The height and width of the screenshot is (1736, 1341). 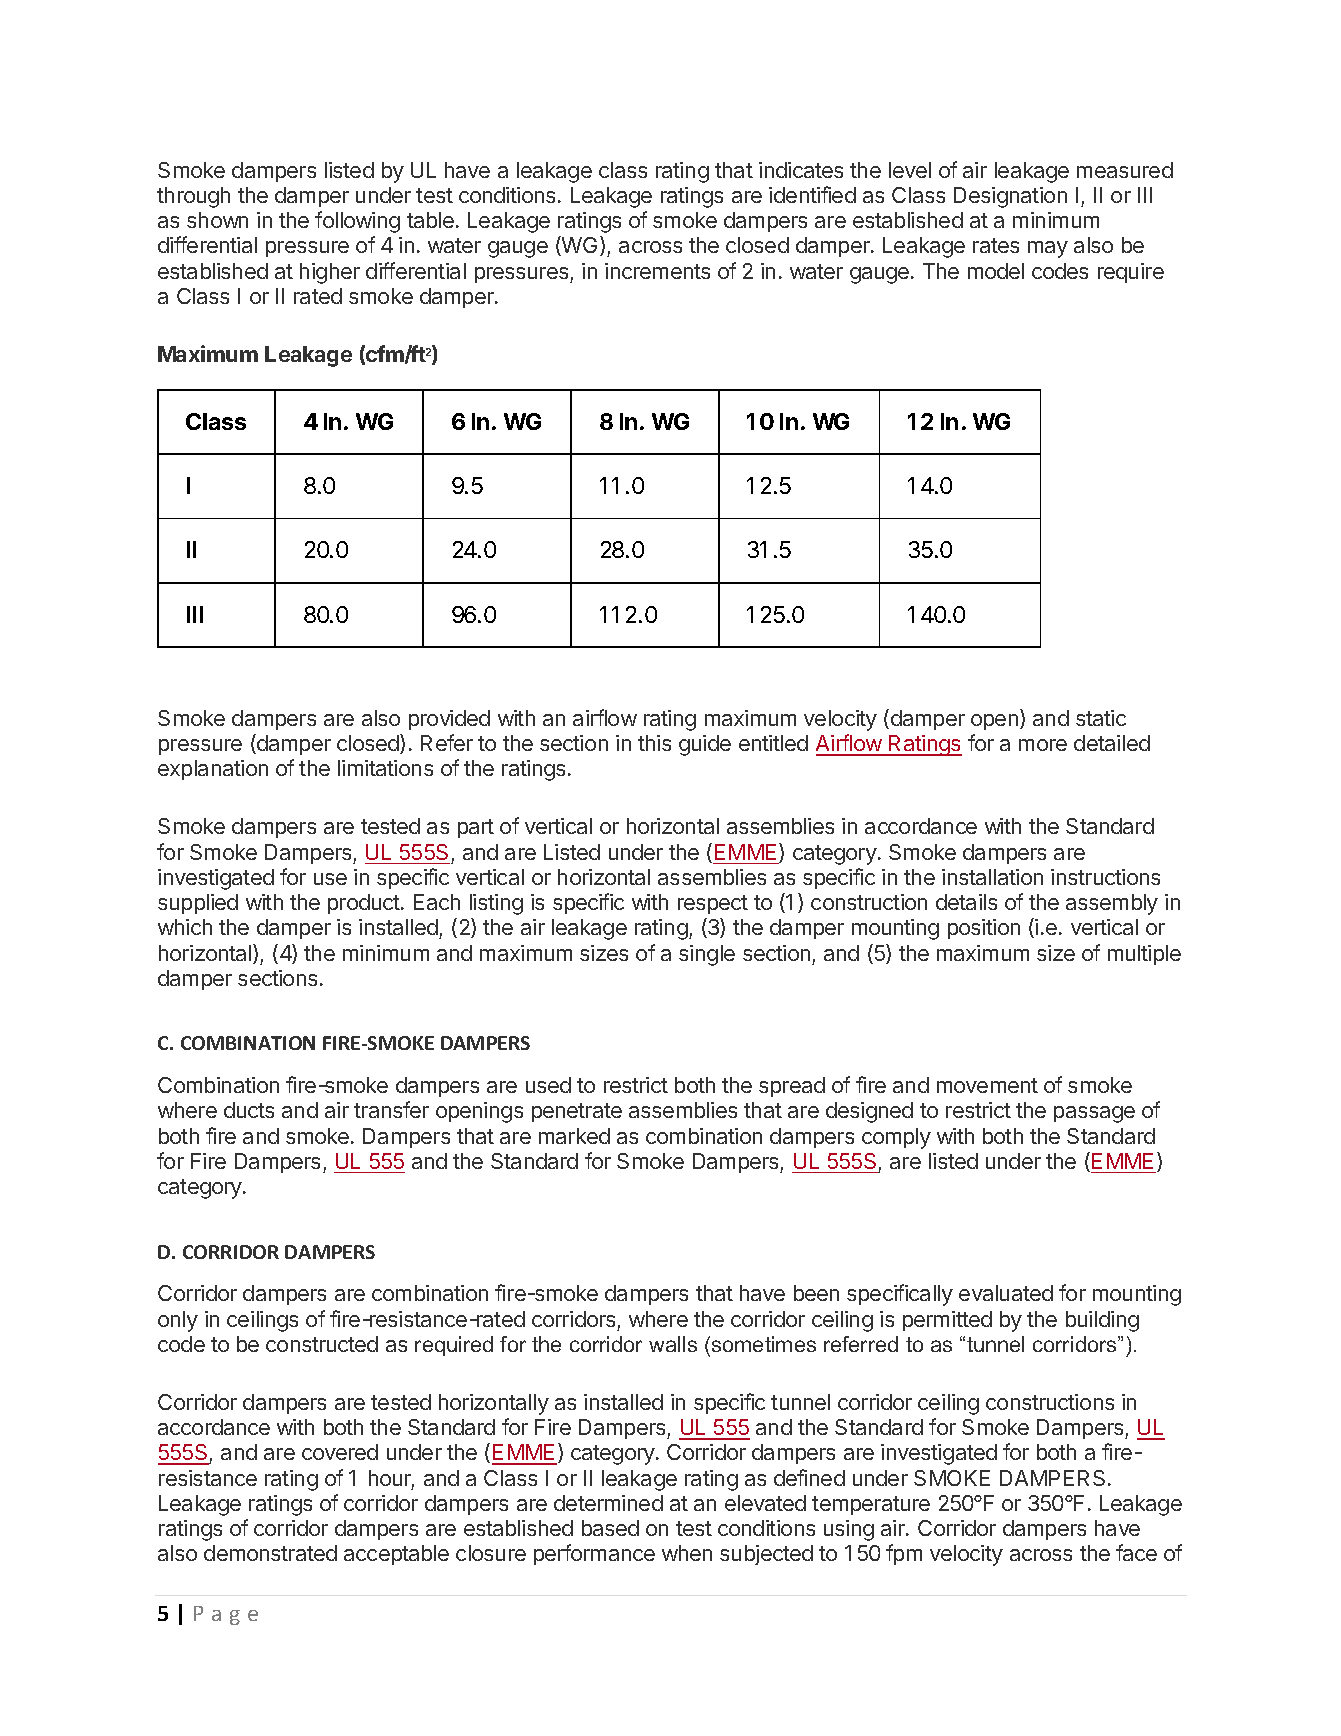 I want to click on increments, so click(x=657, y=271).
